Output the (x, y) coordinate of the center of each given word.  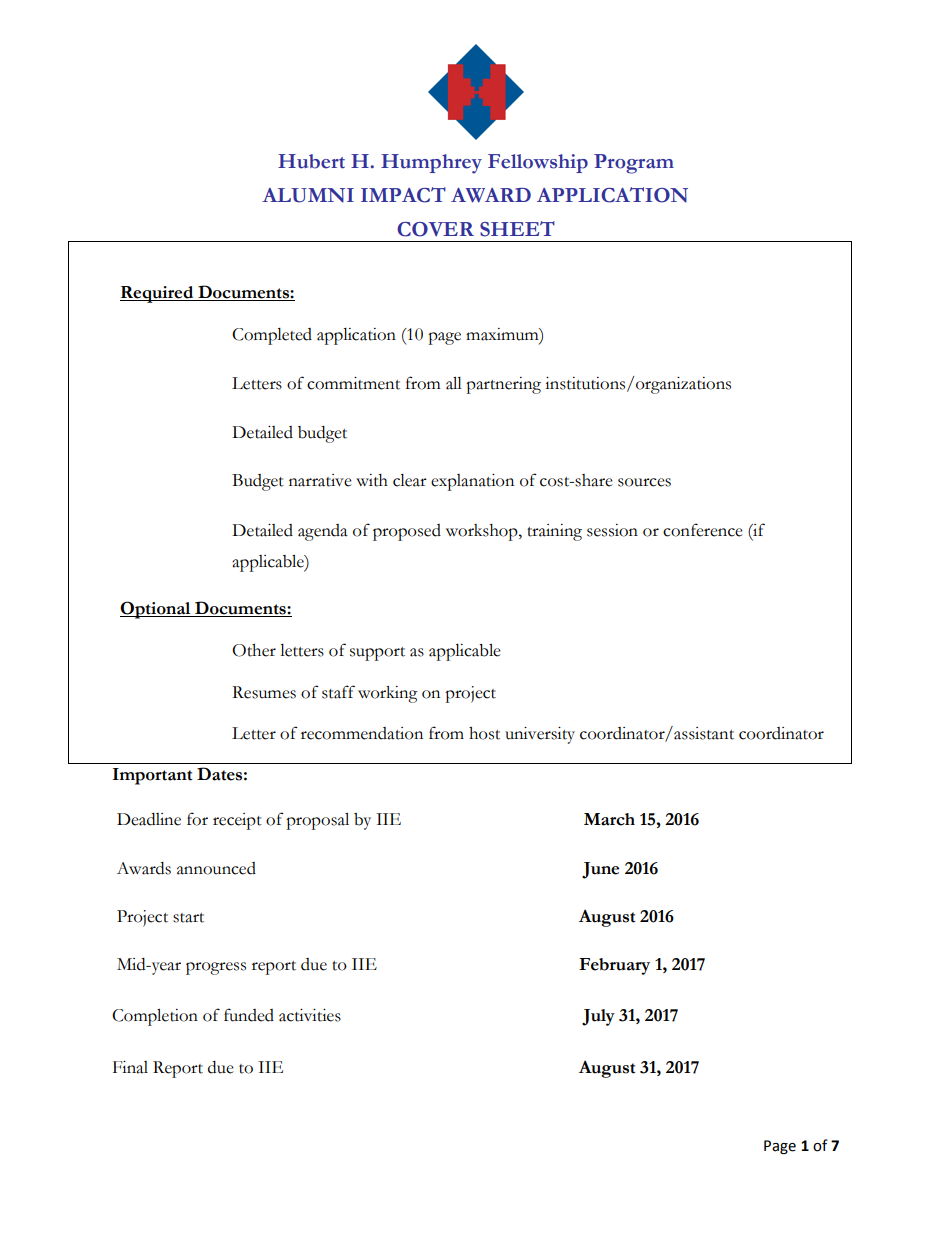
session (612, 530)
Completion (155, 1017)
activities (310, 1015)
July (598, 1017)
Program (634, 164)
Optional (156, 610)
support (377, 654)
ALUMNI (308, 195)
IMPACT (403, 195)
